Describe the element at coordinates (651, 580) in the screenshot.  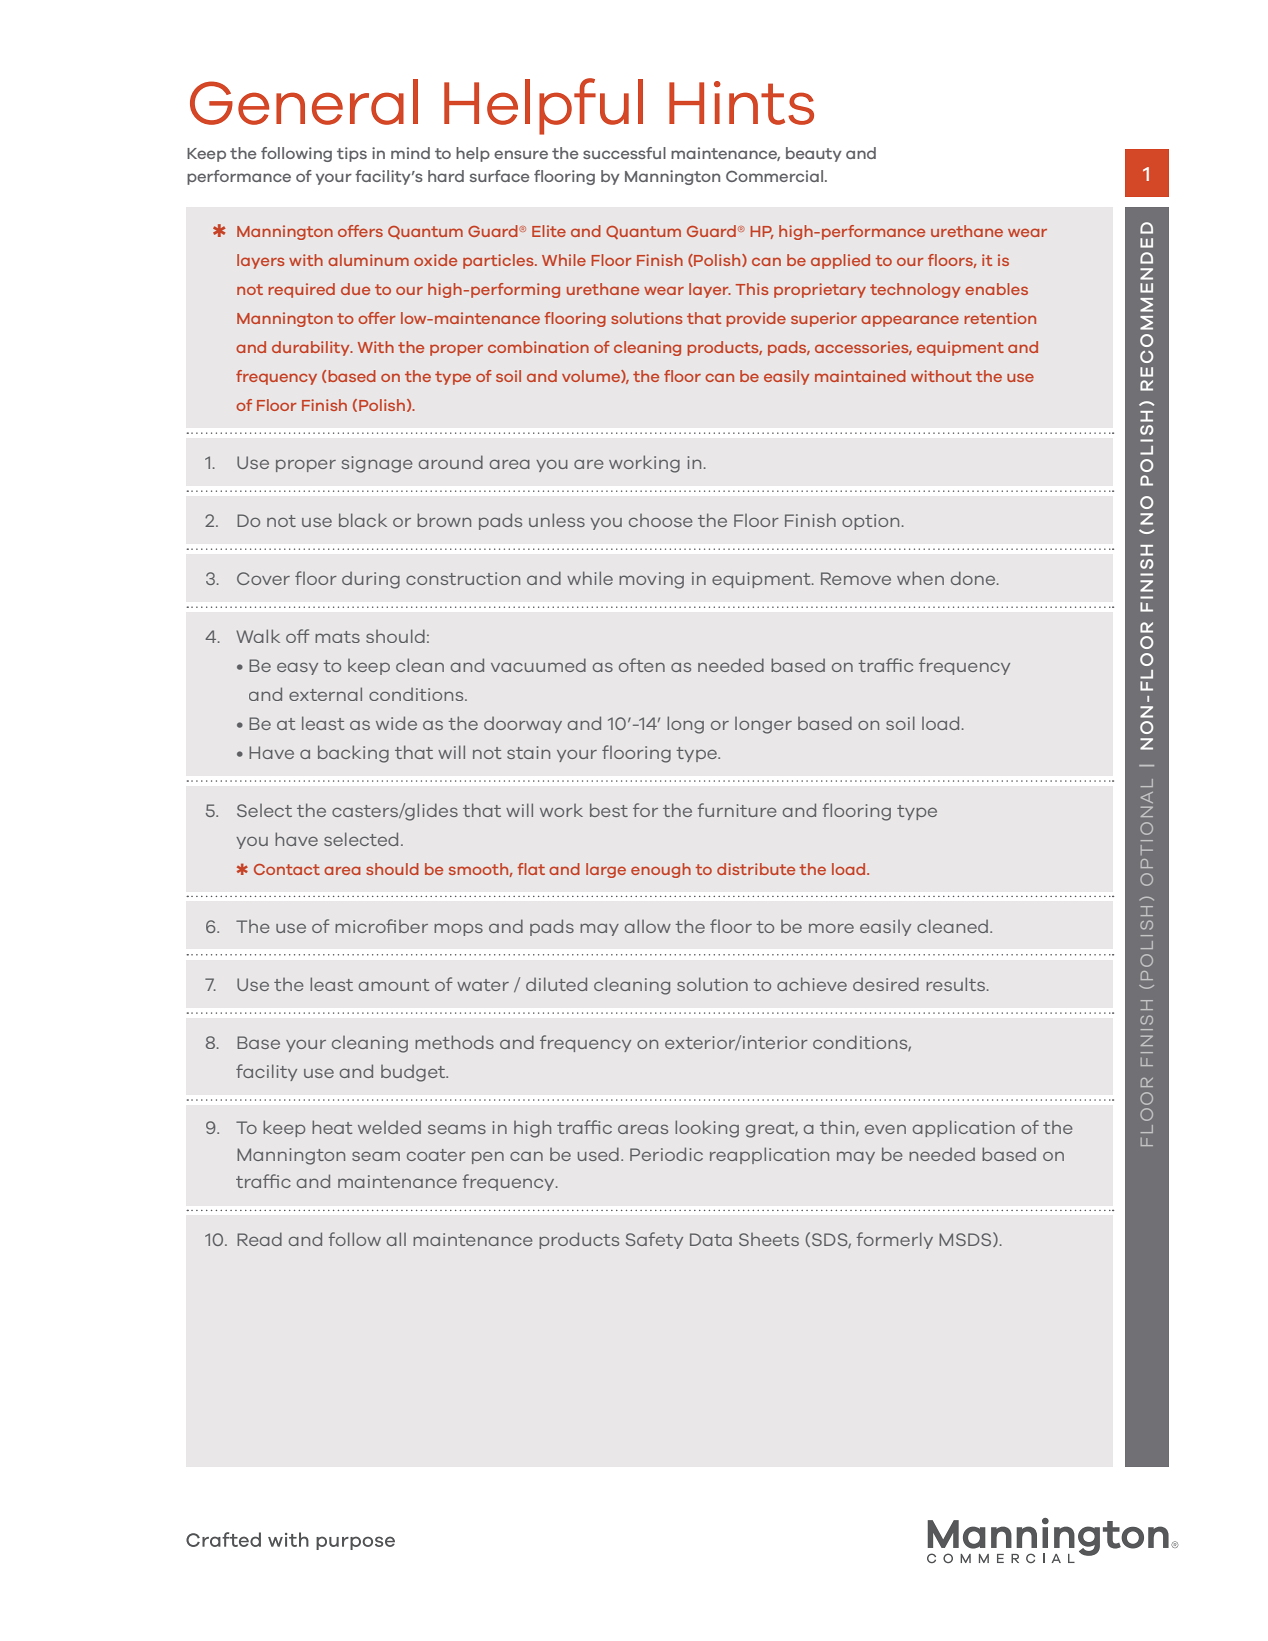
I see `moving` at that location.
